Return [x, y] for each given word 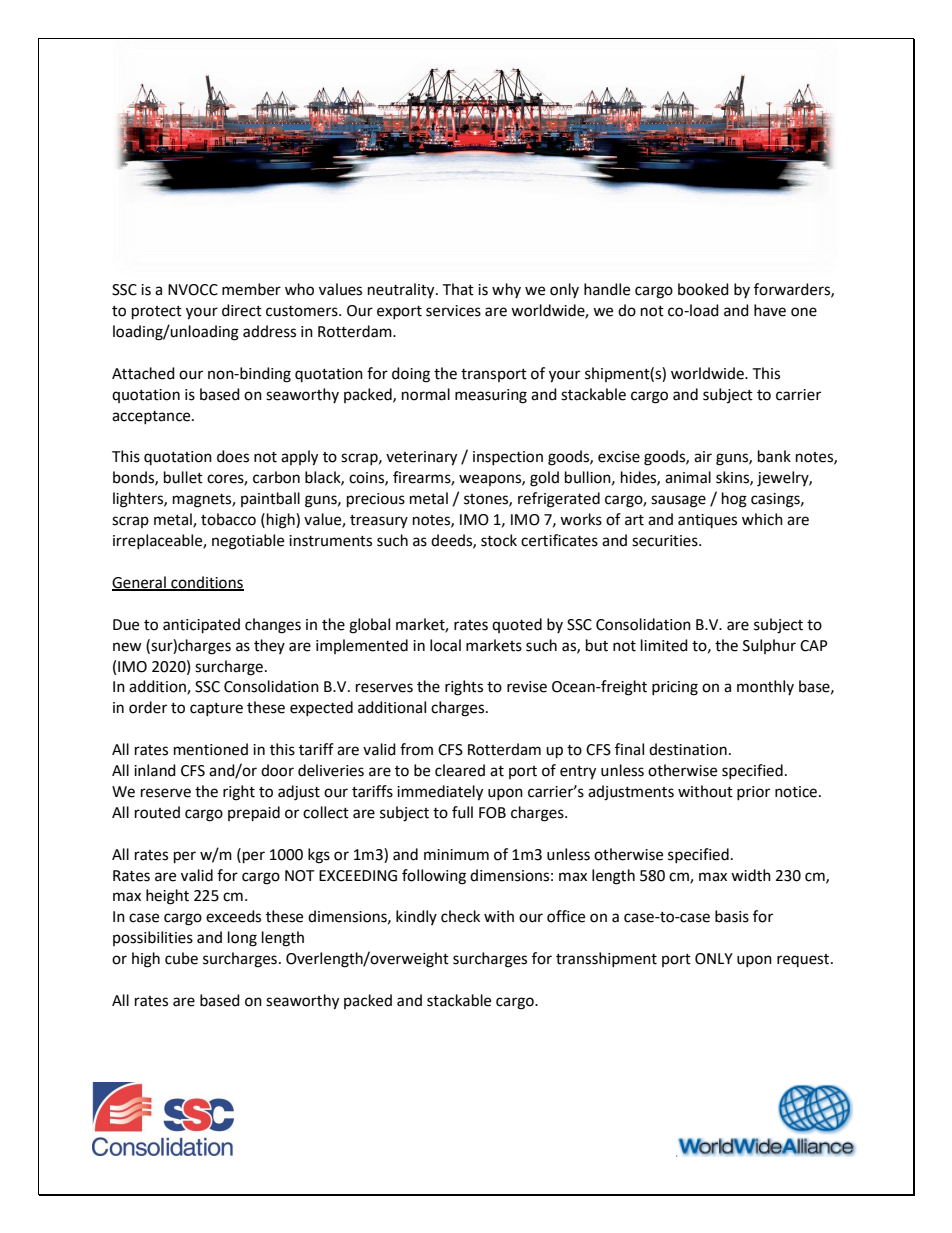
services [453, 311]
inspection [508, 458]
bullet [183, 477]
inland [155, 770]
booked [703, 289]
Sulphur [769, 646]
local [445, 645]
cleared [460, 770]
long [242, 939]
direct [242, 310]
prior [753, 793]
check [460, 916]
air [703, 457]
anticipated [201, 626]
